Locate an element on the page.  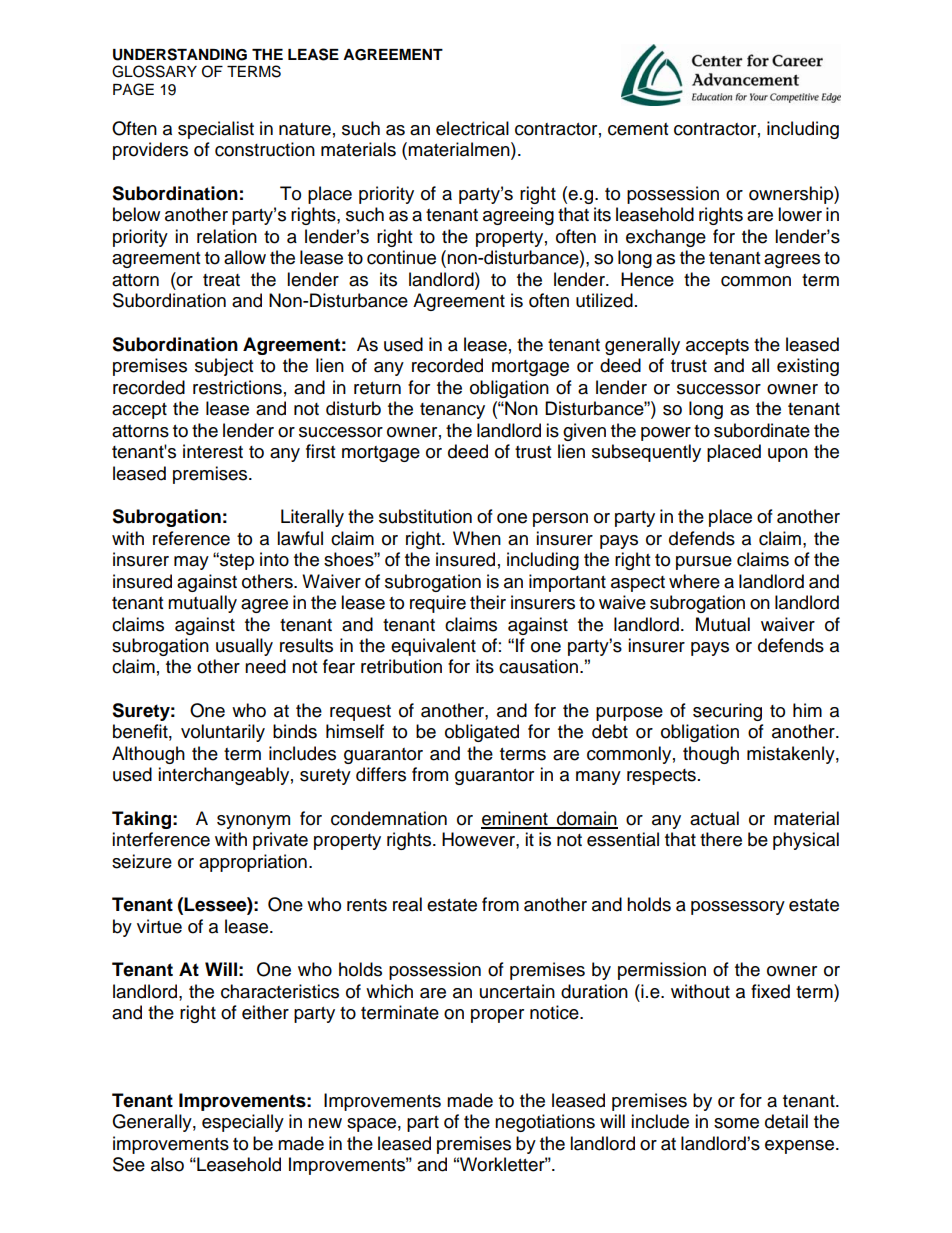
appropriation is located at coordinates (253, 863).
